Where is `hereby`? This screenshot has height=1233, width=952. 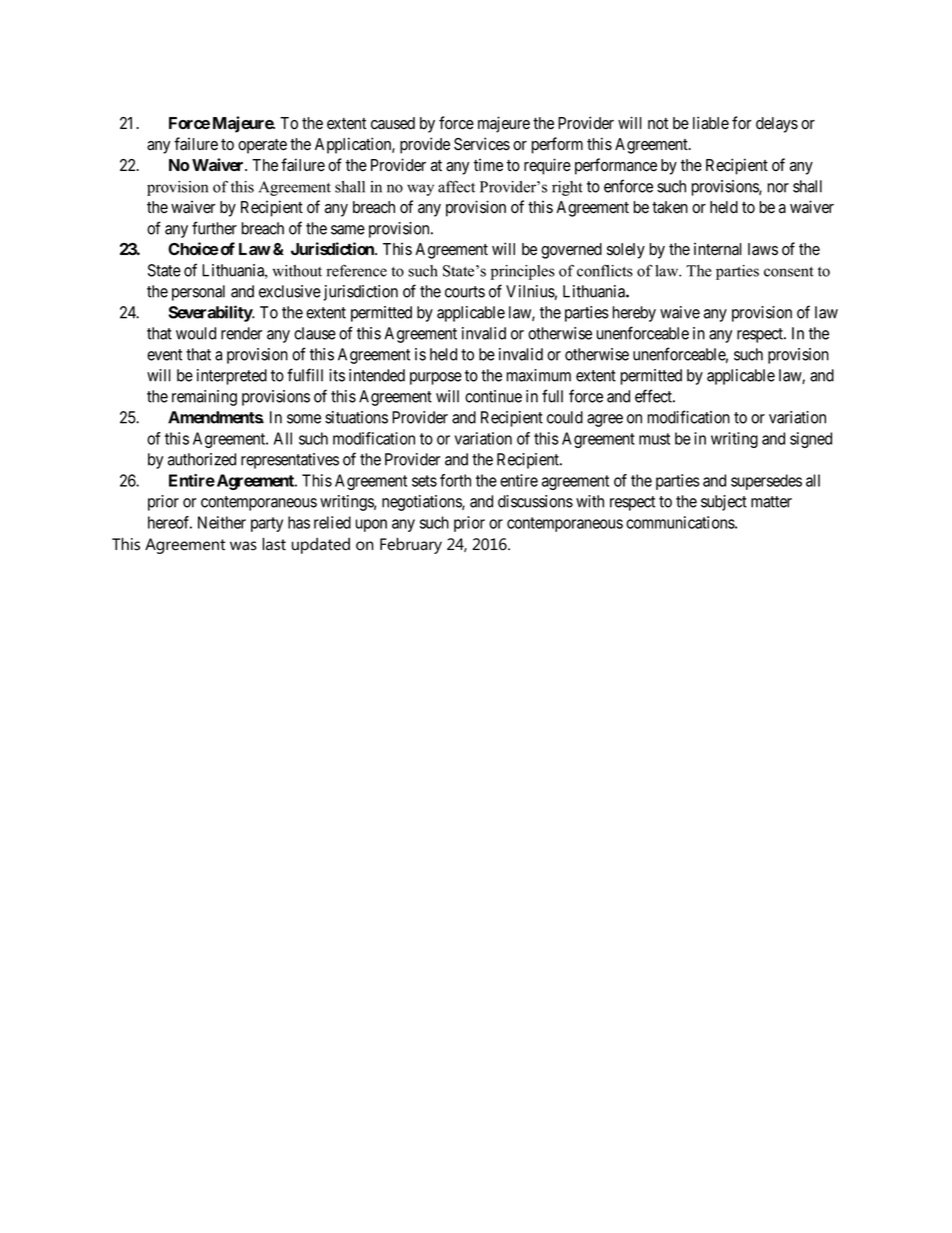 hereby is located at coordinates (634, 314).
